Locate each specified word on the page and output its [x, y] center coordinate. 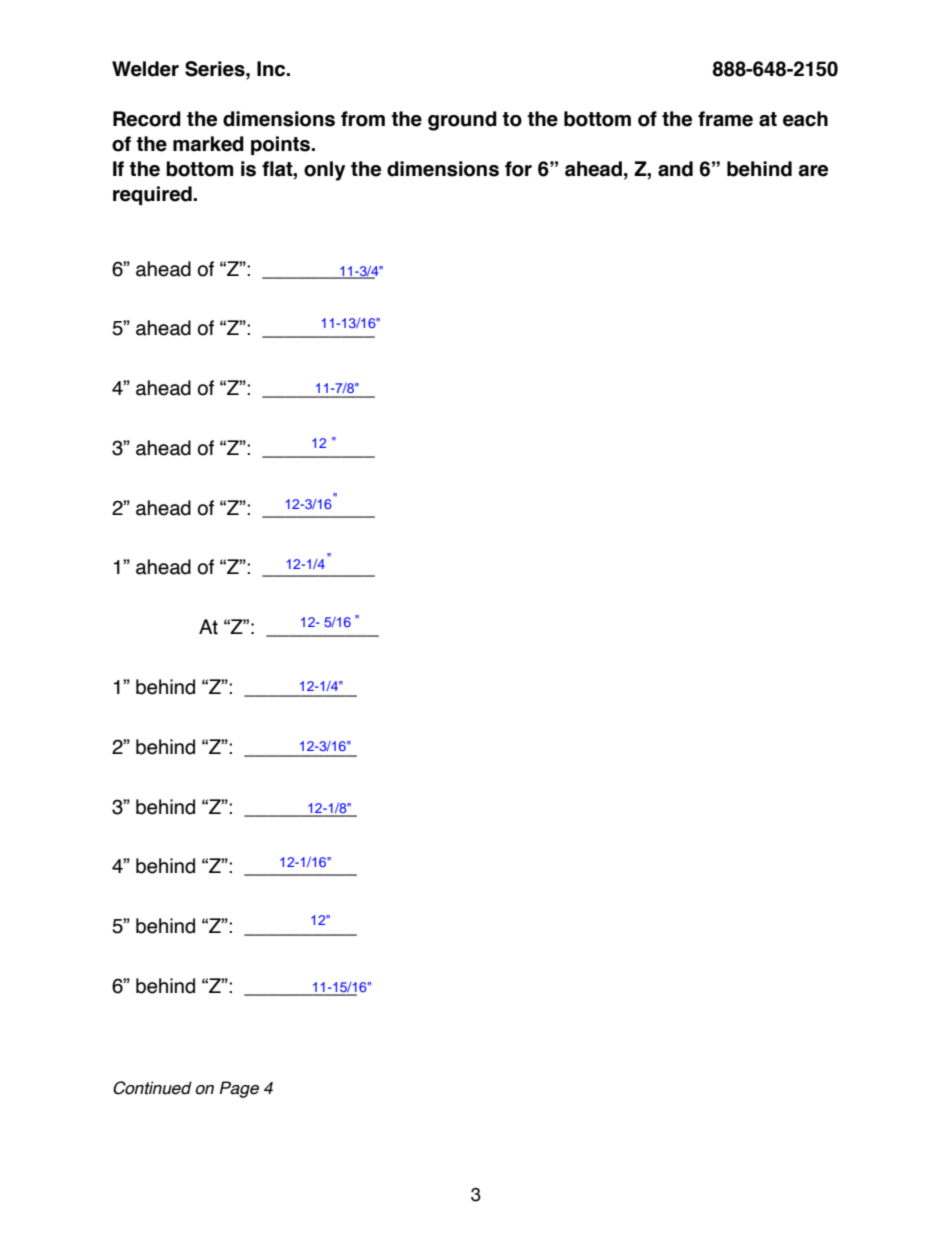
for [518, 169]
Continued [152, 1088]
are [813, 171]
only [324, 171]
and [675, 169]
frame [725, 119]
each [805, 119]
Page [239, 1089]
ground [462, 121]
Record [147, 119]
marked [208, 144]
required [153, 195]
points [282, 145]
